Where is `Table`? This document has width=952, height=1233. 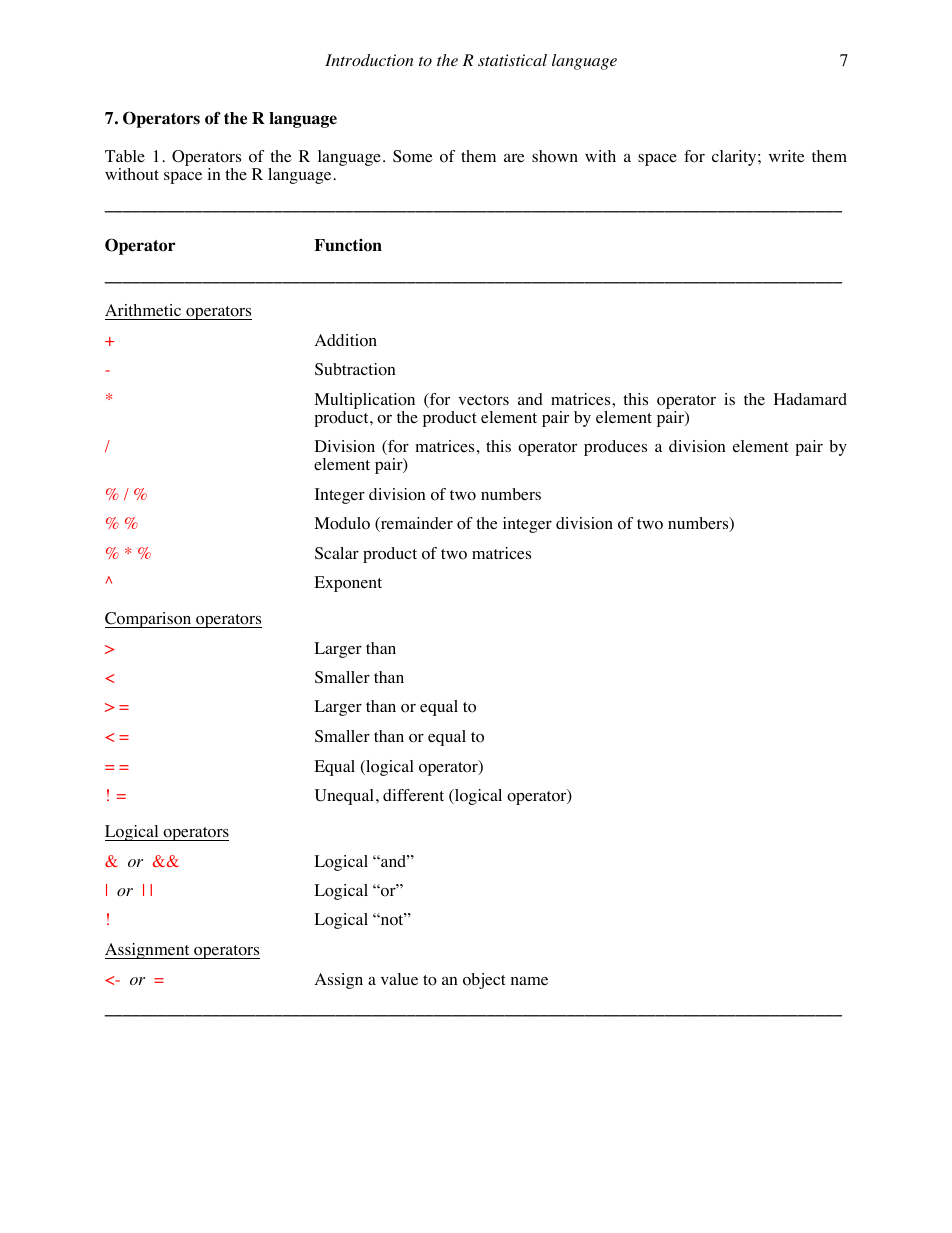
Table is located at coordinates (125, 156).
